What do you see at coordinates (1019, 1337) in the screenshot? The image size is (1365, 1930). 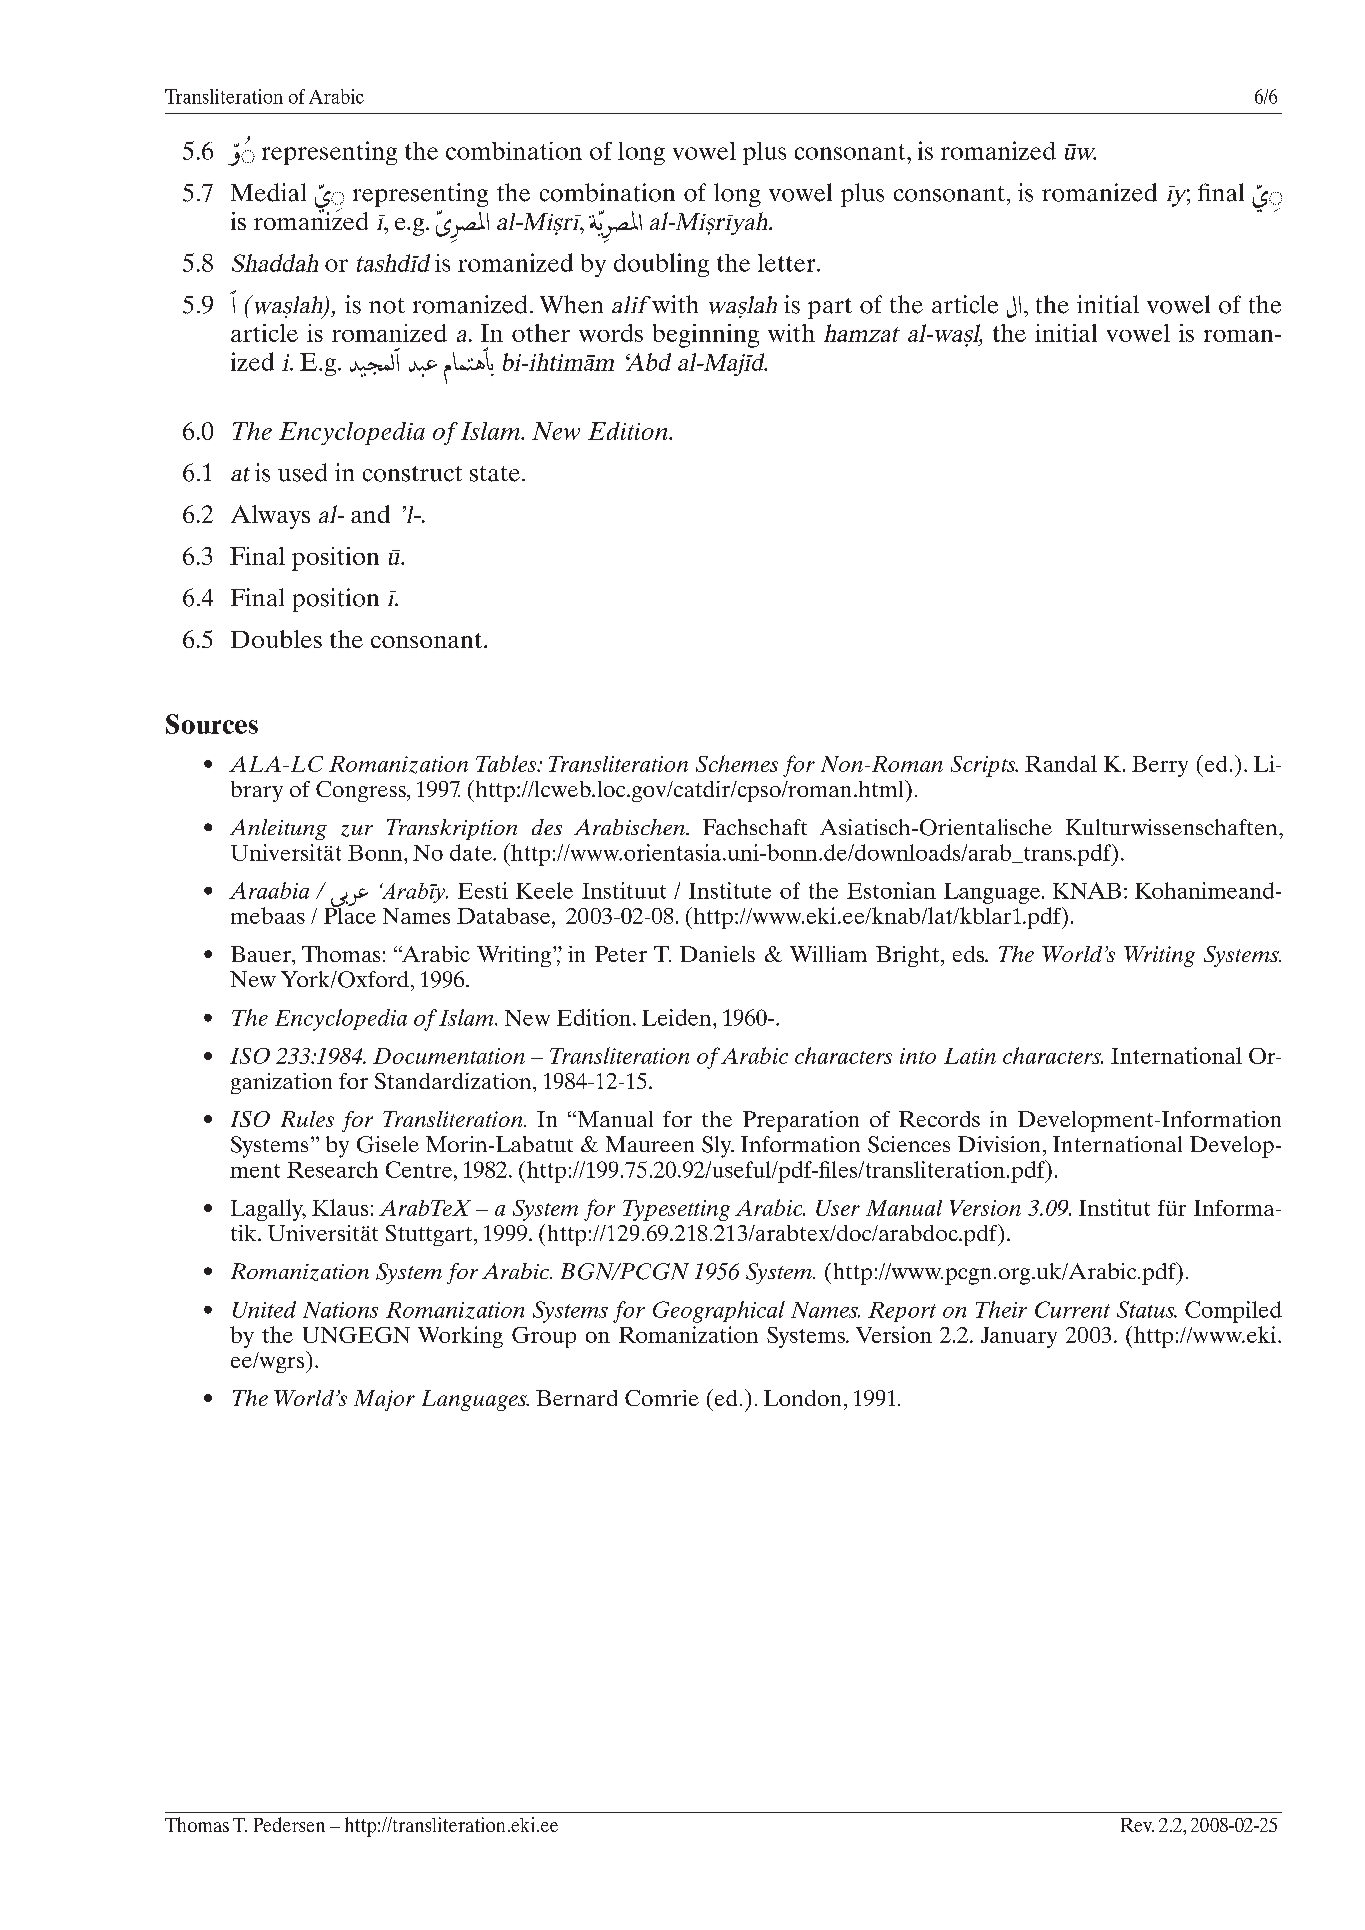 I see `January` at bounding box center [1019, 1337].
